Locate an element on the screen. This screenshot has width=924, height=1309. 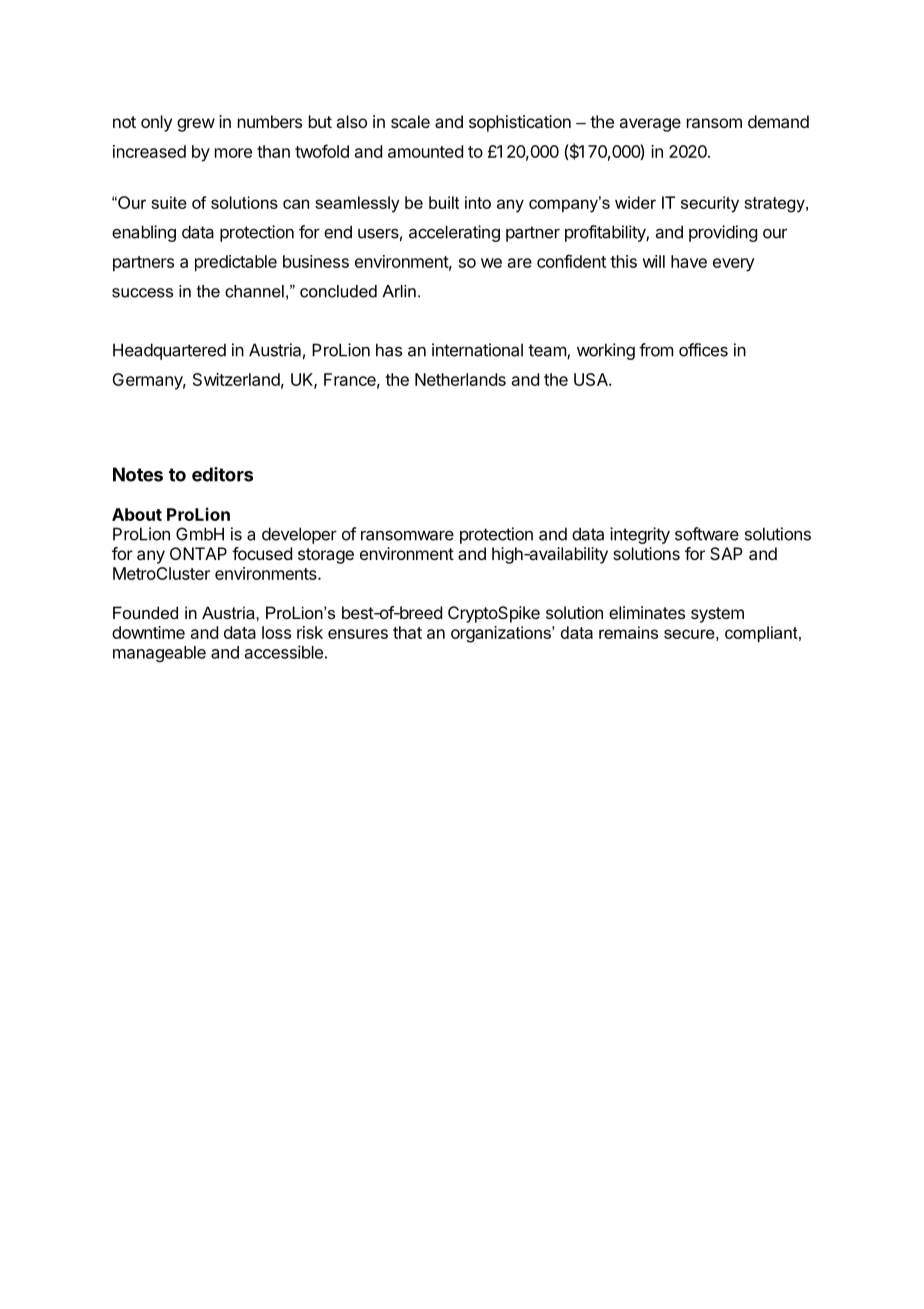
system is located at coordinates (717, 615).
